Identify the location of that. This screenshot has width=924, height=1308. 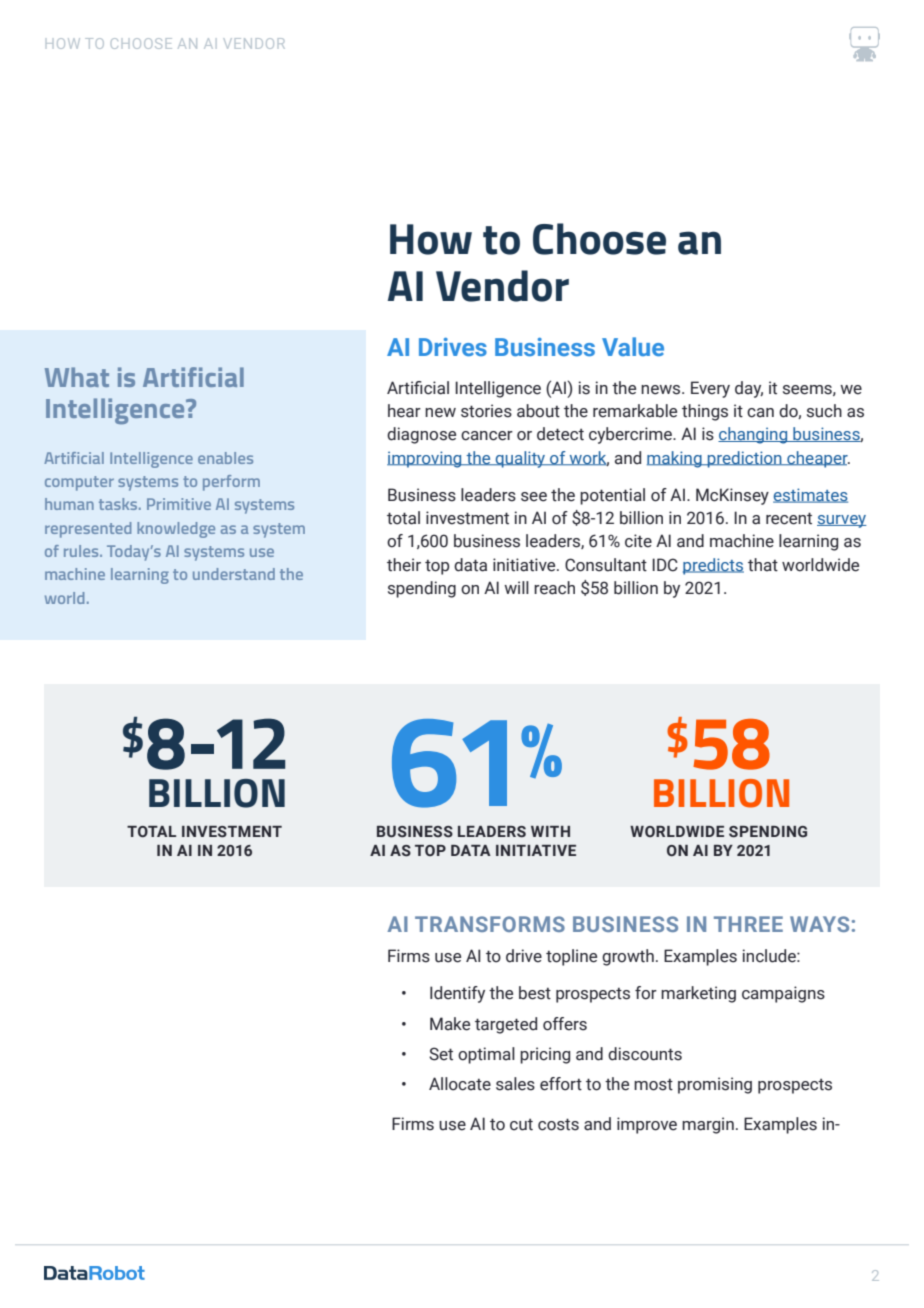
(763, 565).
